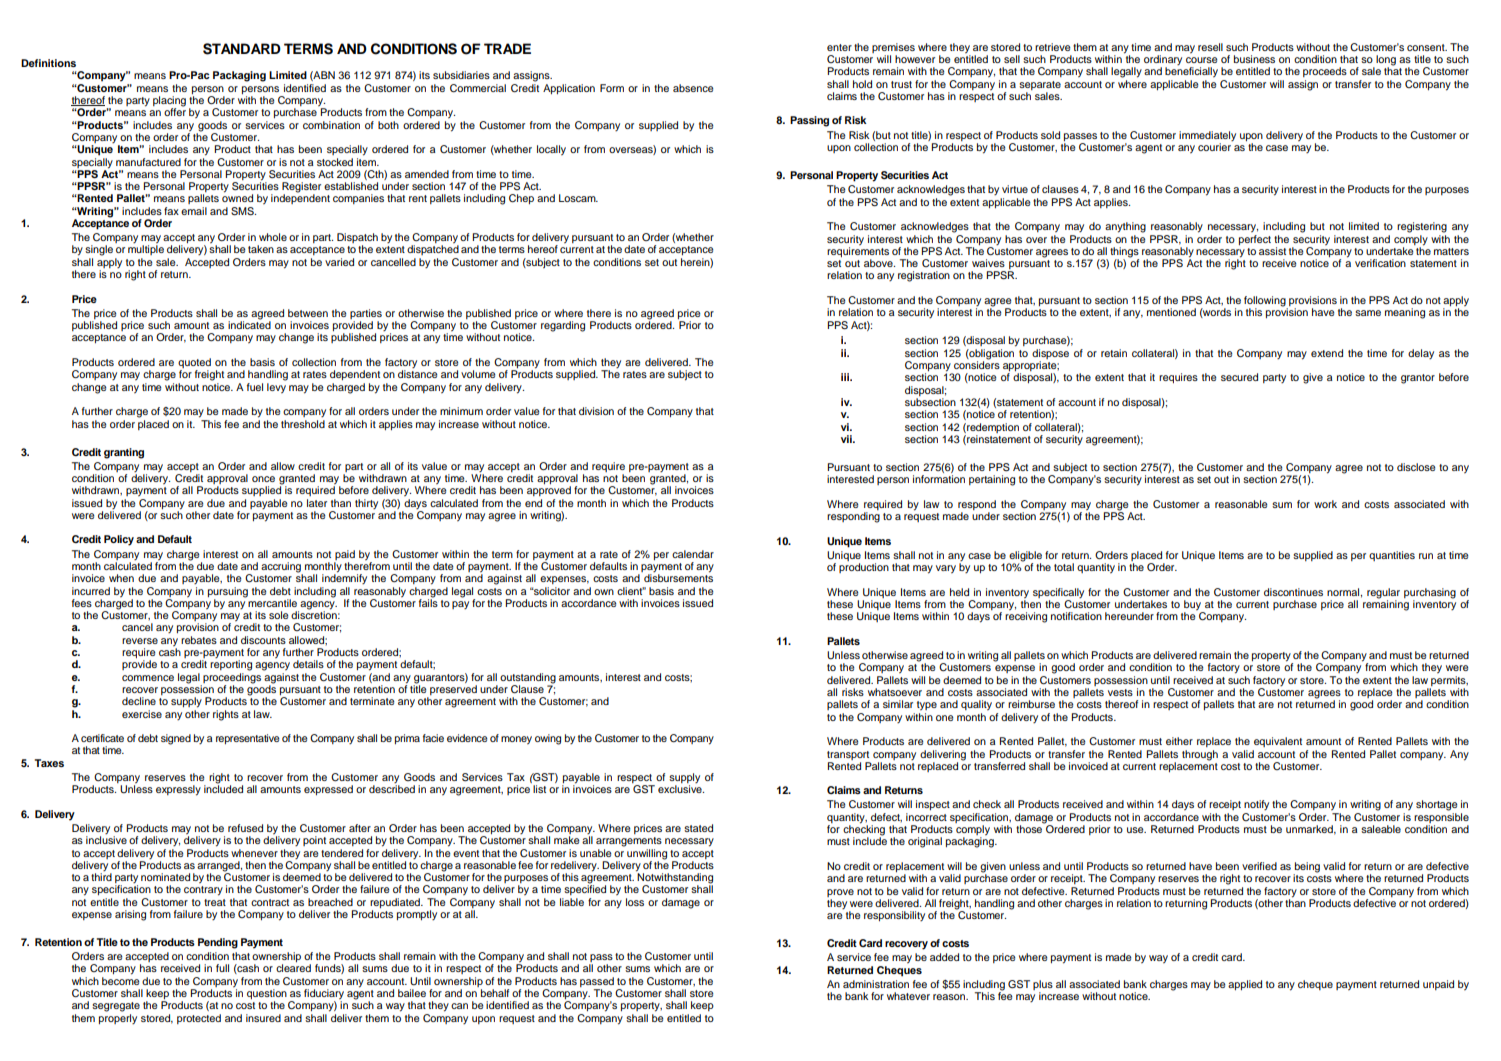 The image size is (1501, 1061). Describe the element at coordinates (876, 984) in the document. I see `administration` at that location.
